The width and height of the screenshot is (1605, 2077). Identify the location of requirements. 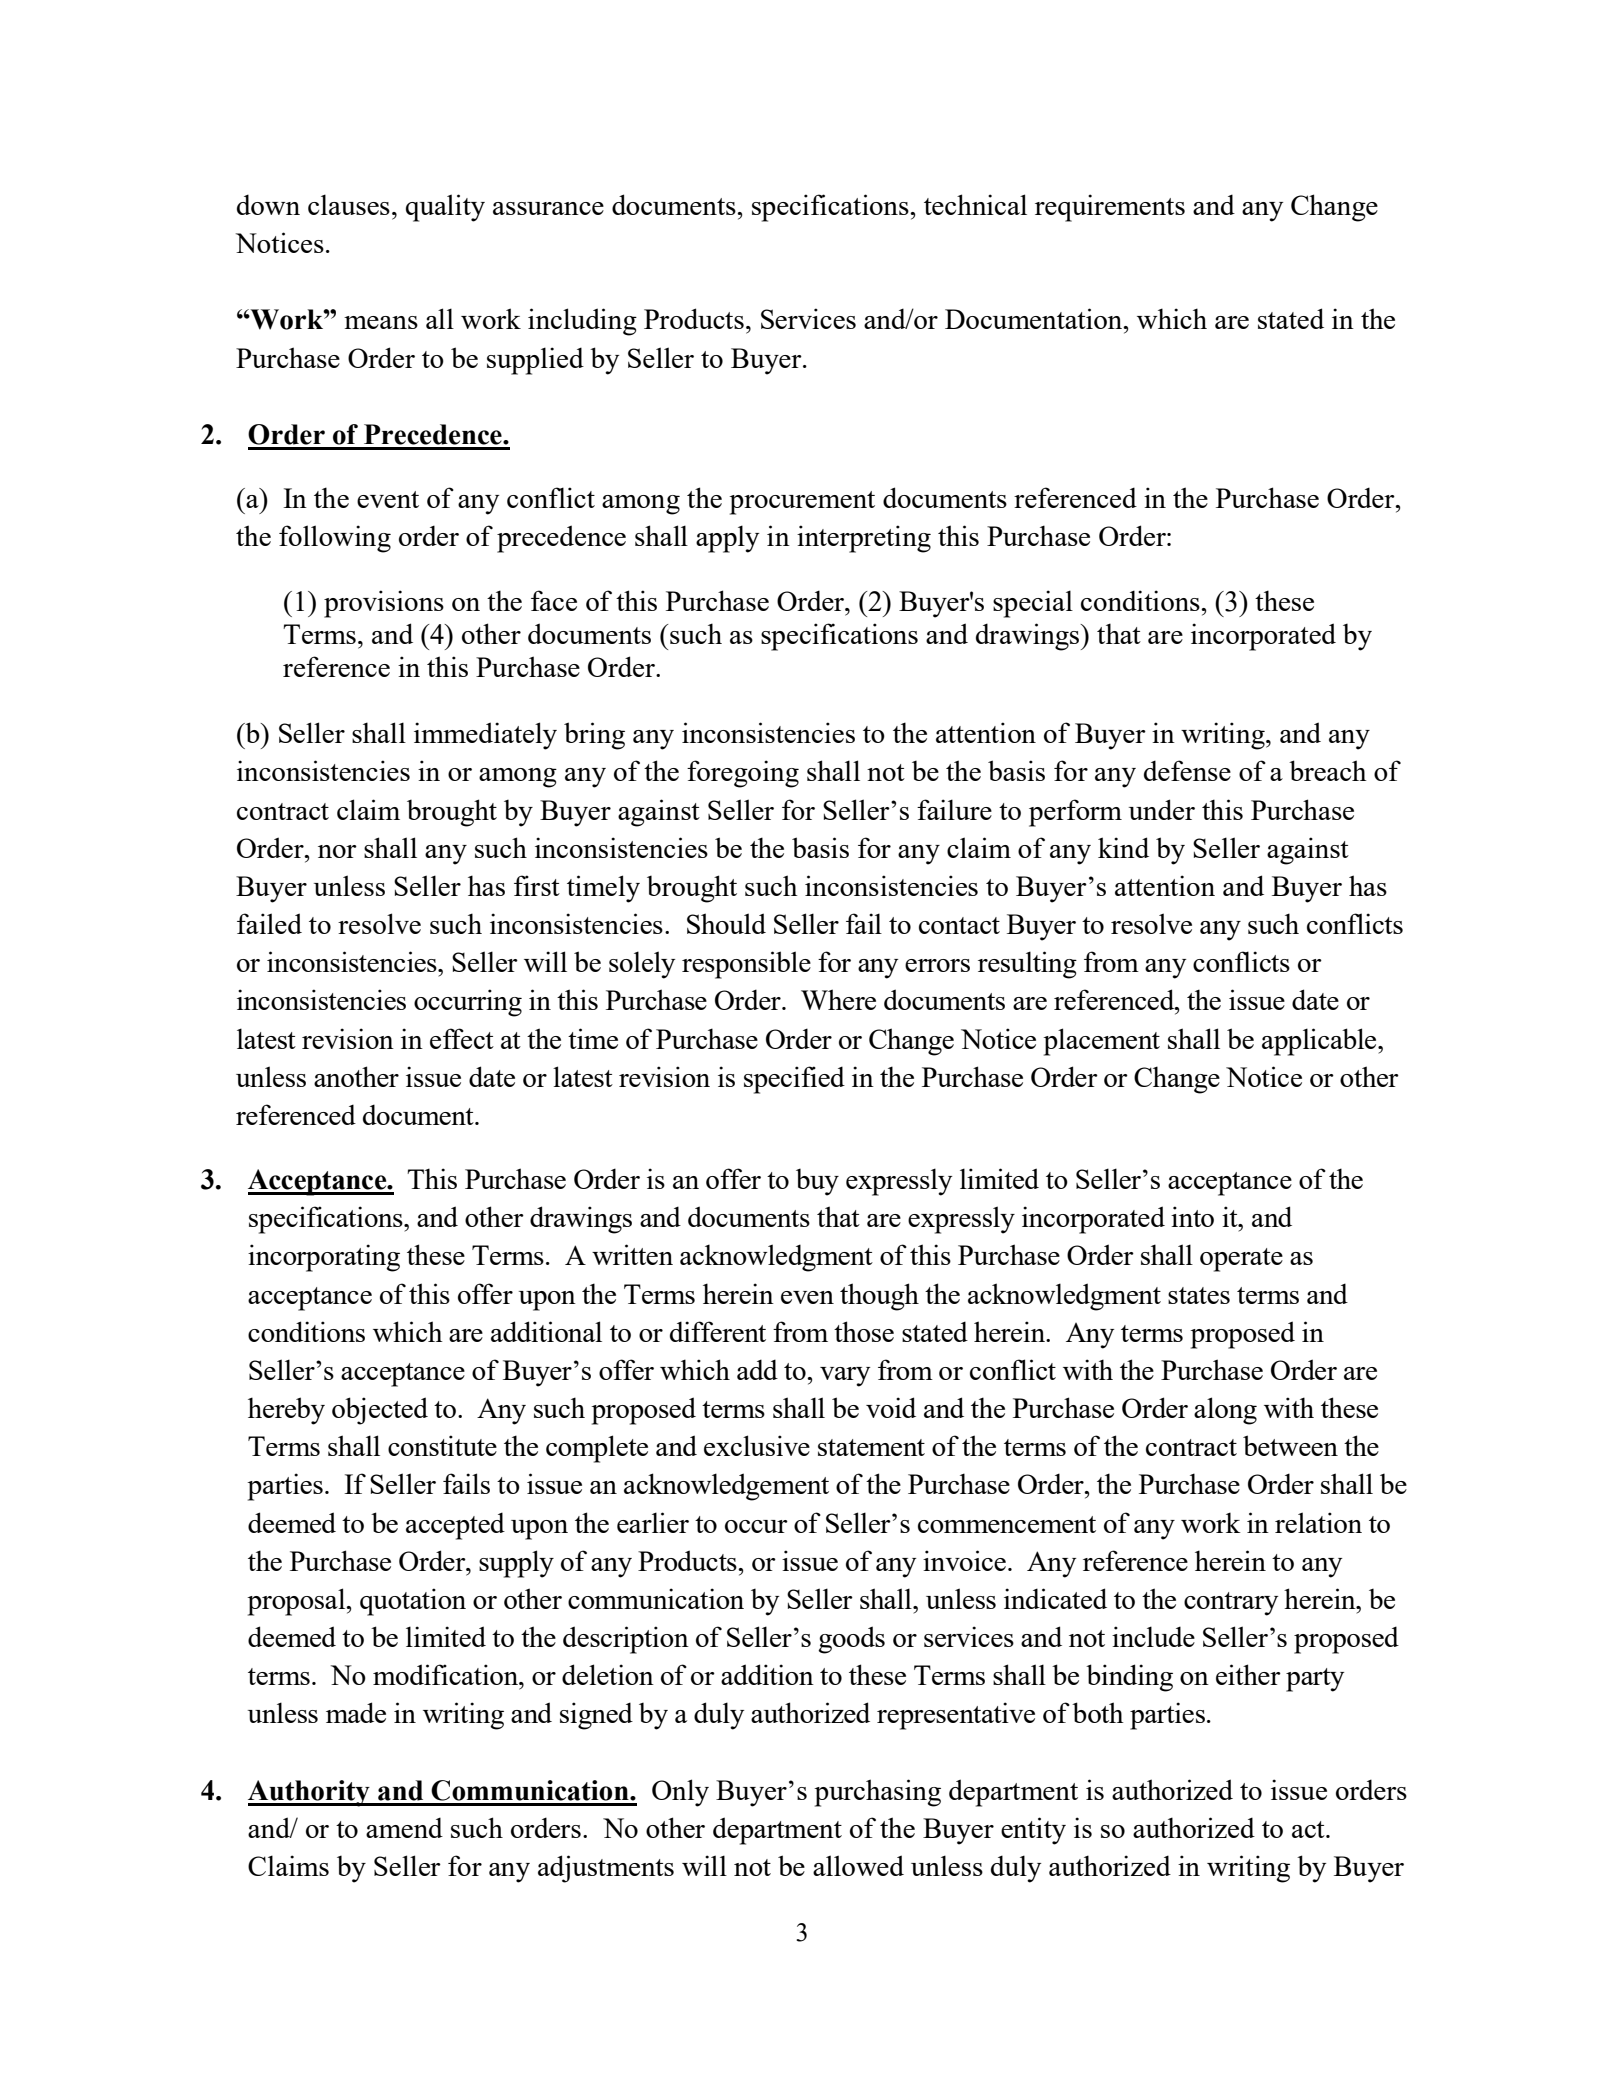
(1110, 208).
